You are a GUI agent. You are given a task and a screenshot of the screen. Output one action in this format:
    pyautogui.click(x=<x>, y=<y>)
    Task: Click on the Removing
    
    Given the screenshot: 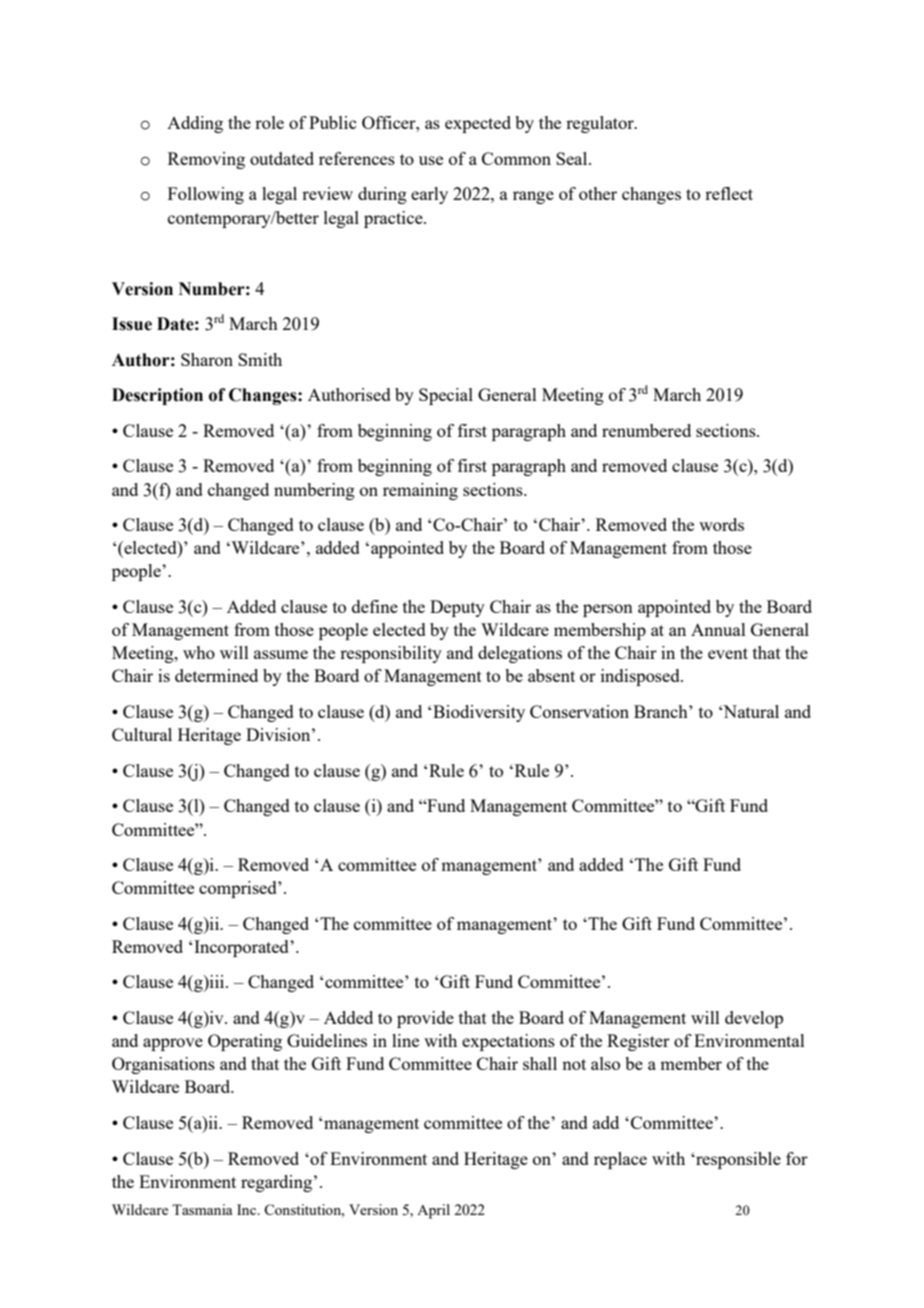 What is the action you would take?
    pyautogui.click(x=206, y=160)
